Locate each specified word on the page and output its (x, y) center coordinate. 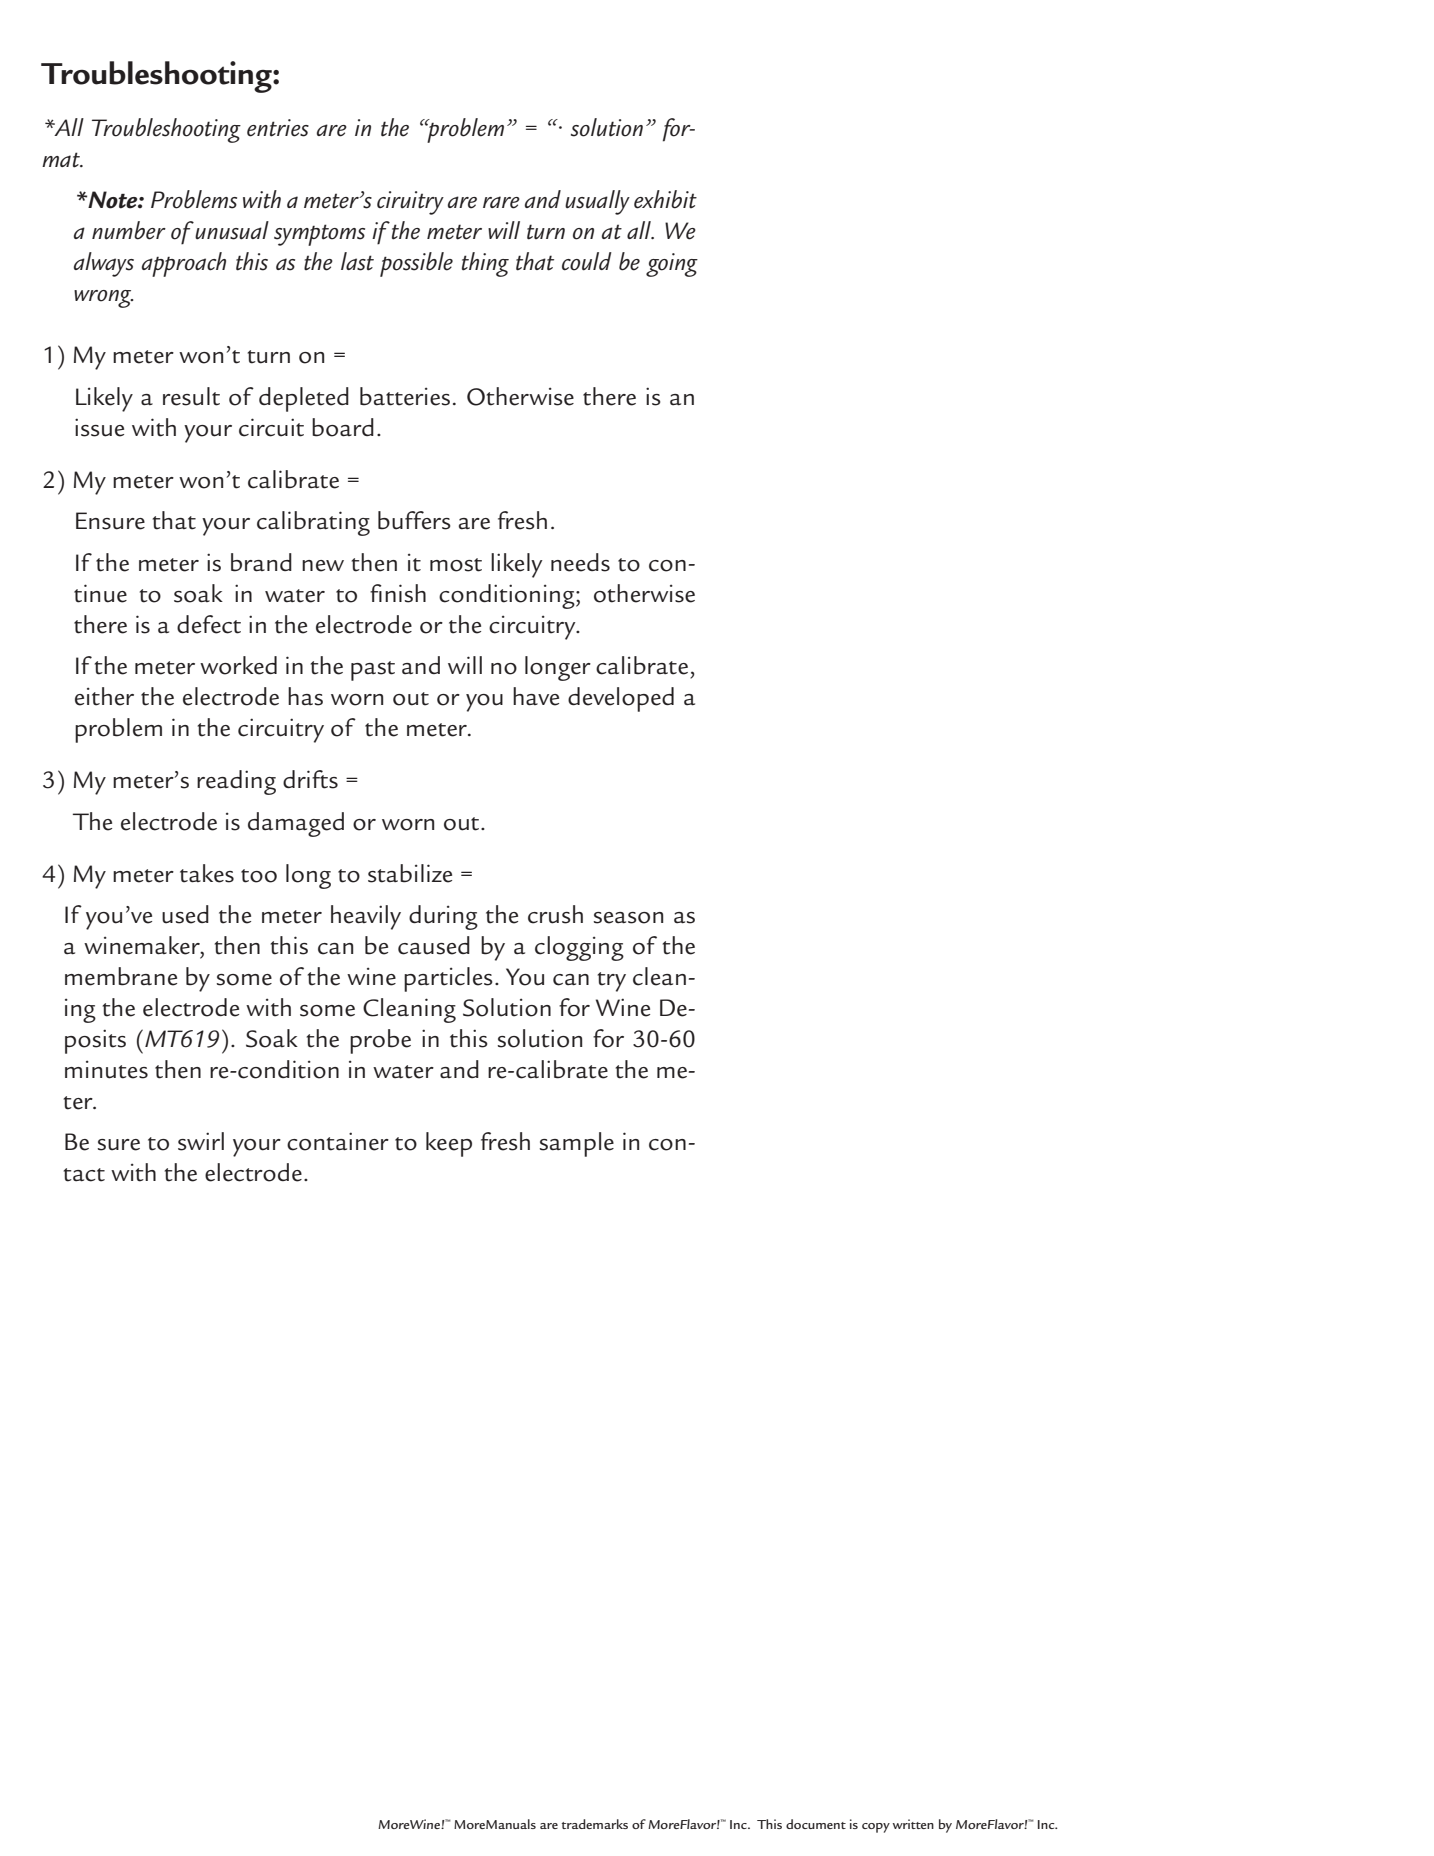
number (129, 230)
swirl (201, 1141)
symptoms (319, 235)
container (338, 1141)
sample (577, 1144)
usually (597, 202)
